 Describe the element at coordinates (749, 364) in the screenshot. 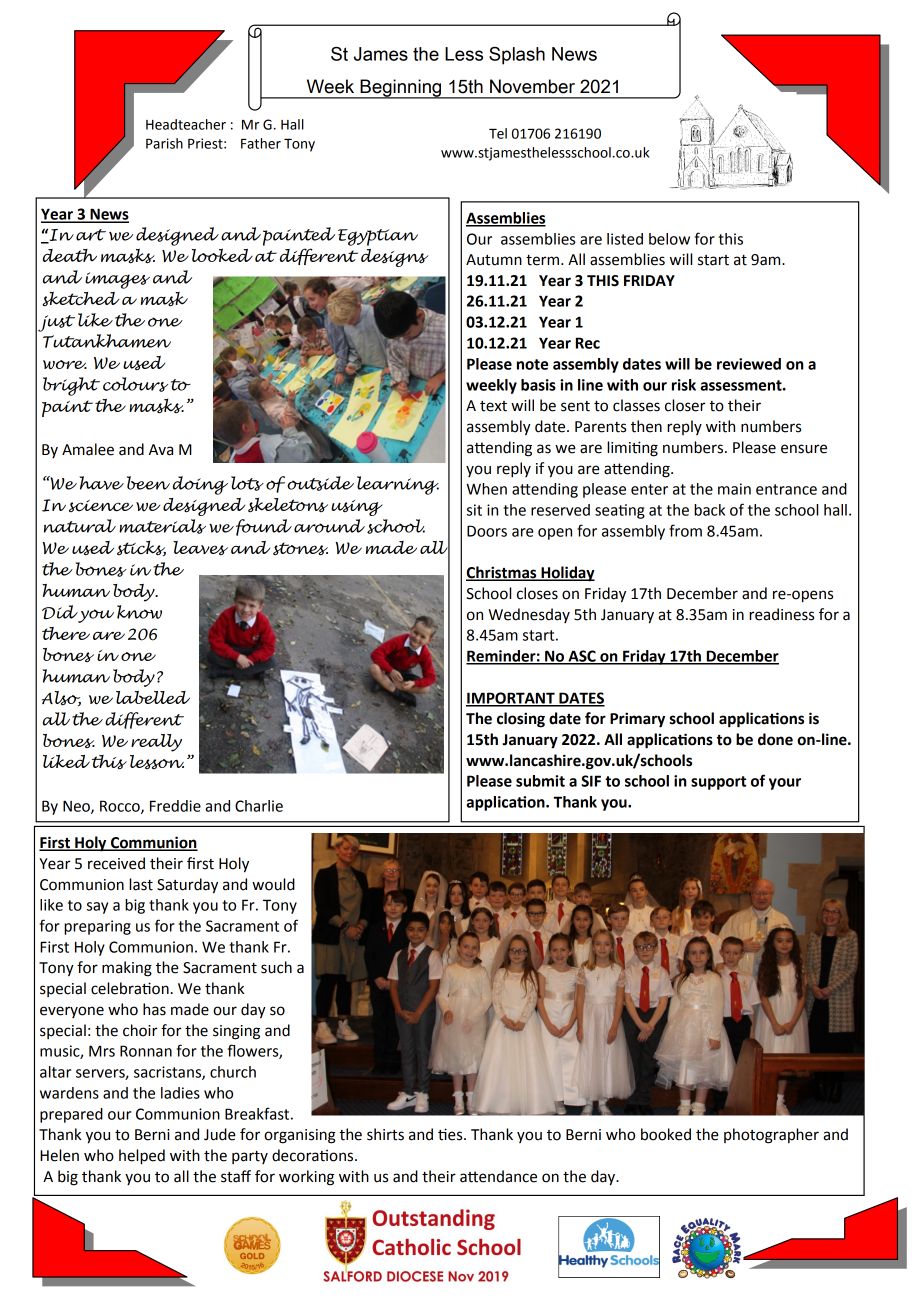

I see `reviewed` at that location.
